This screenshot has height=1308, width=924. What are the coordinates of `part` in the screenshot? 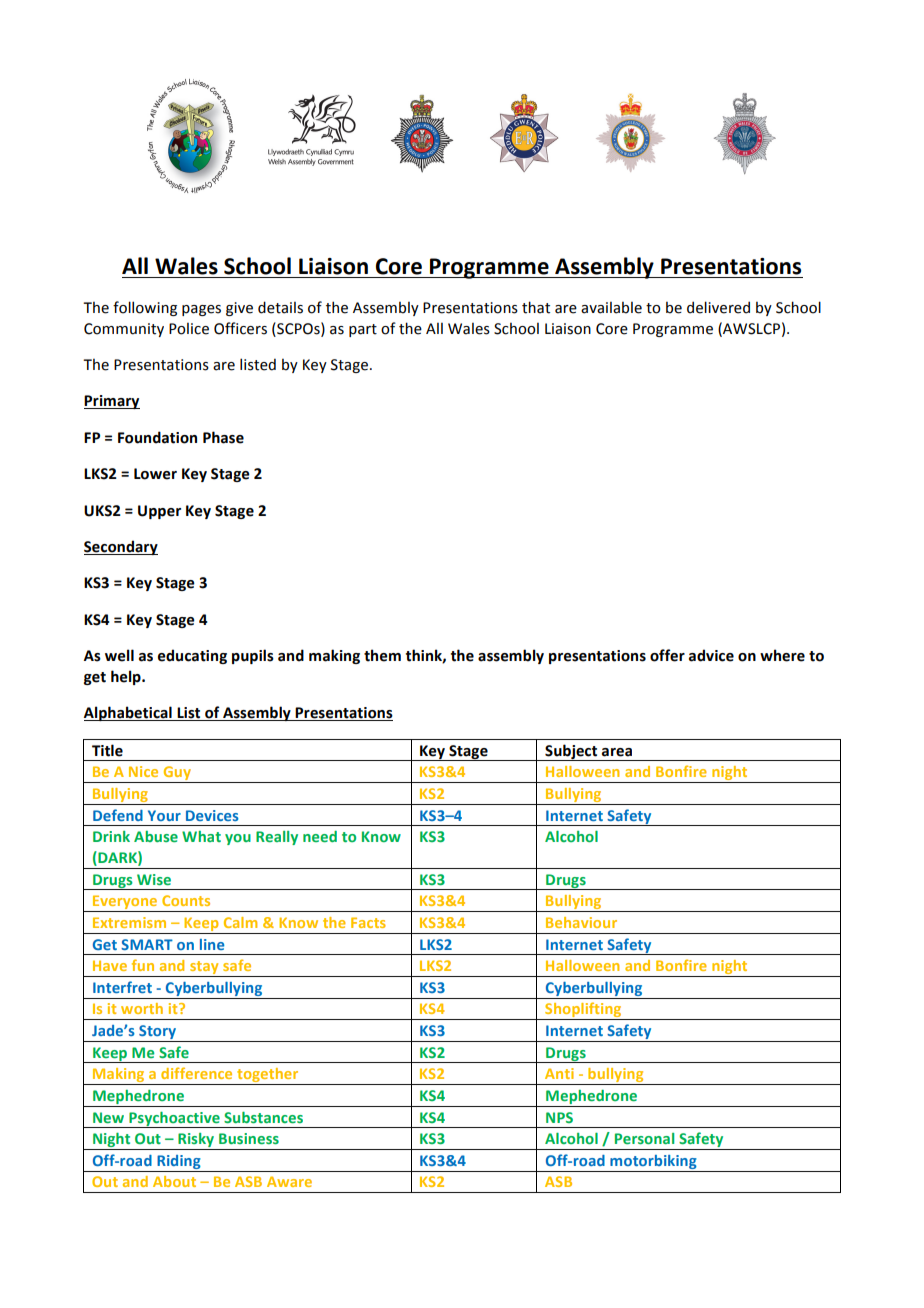 It's located at (363, 330).
